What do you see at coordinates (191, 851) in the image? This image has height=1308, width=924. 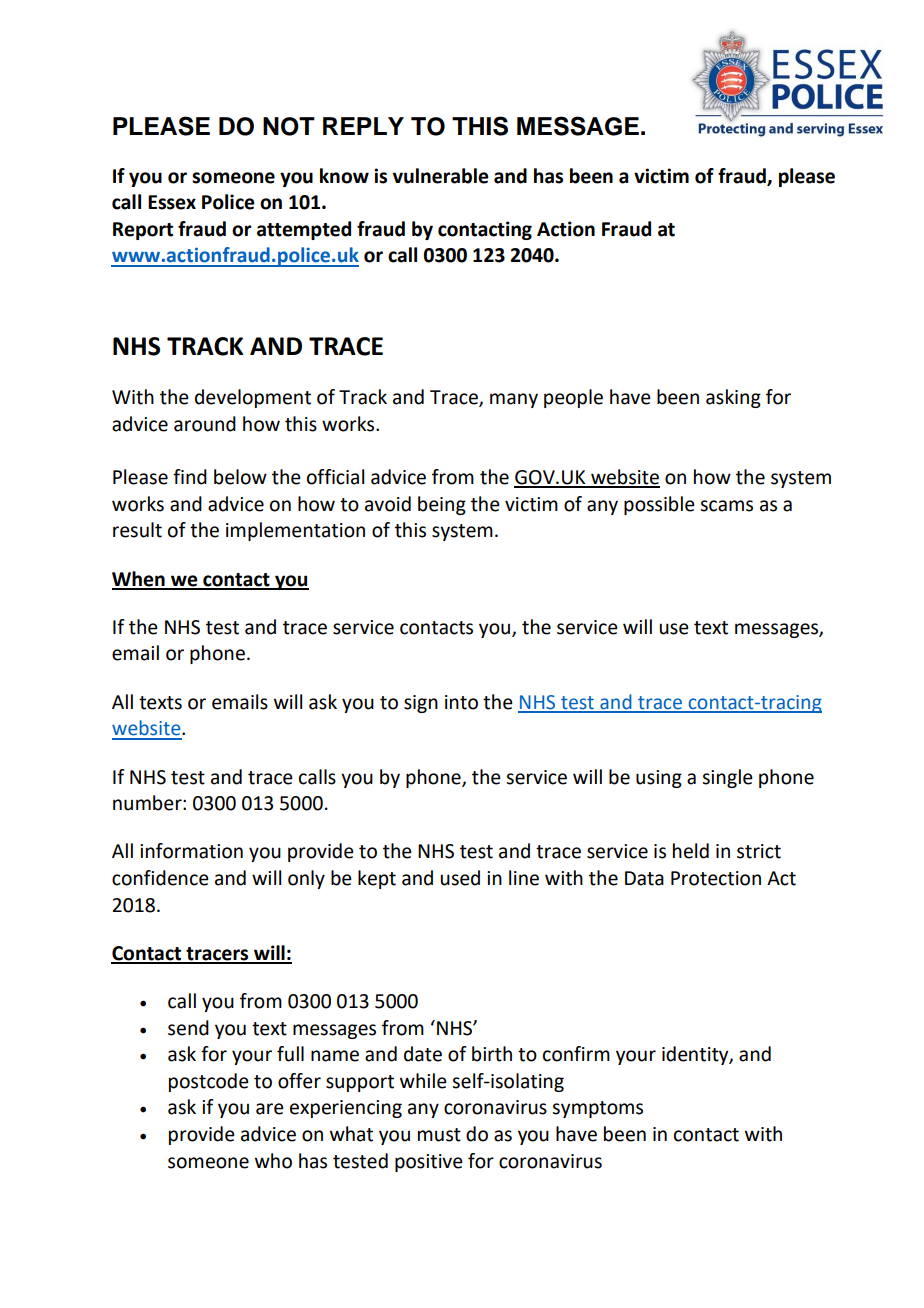 I see `information` at bounding box center [191, 851].
